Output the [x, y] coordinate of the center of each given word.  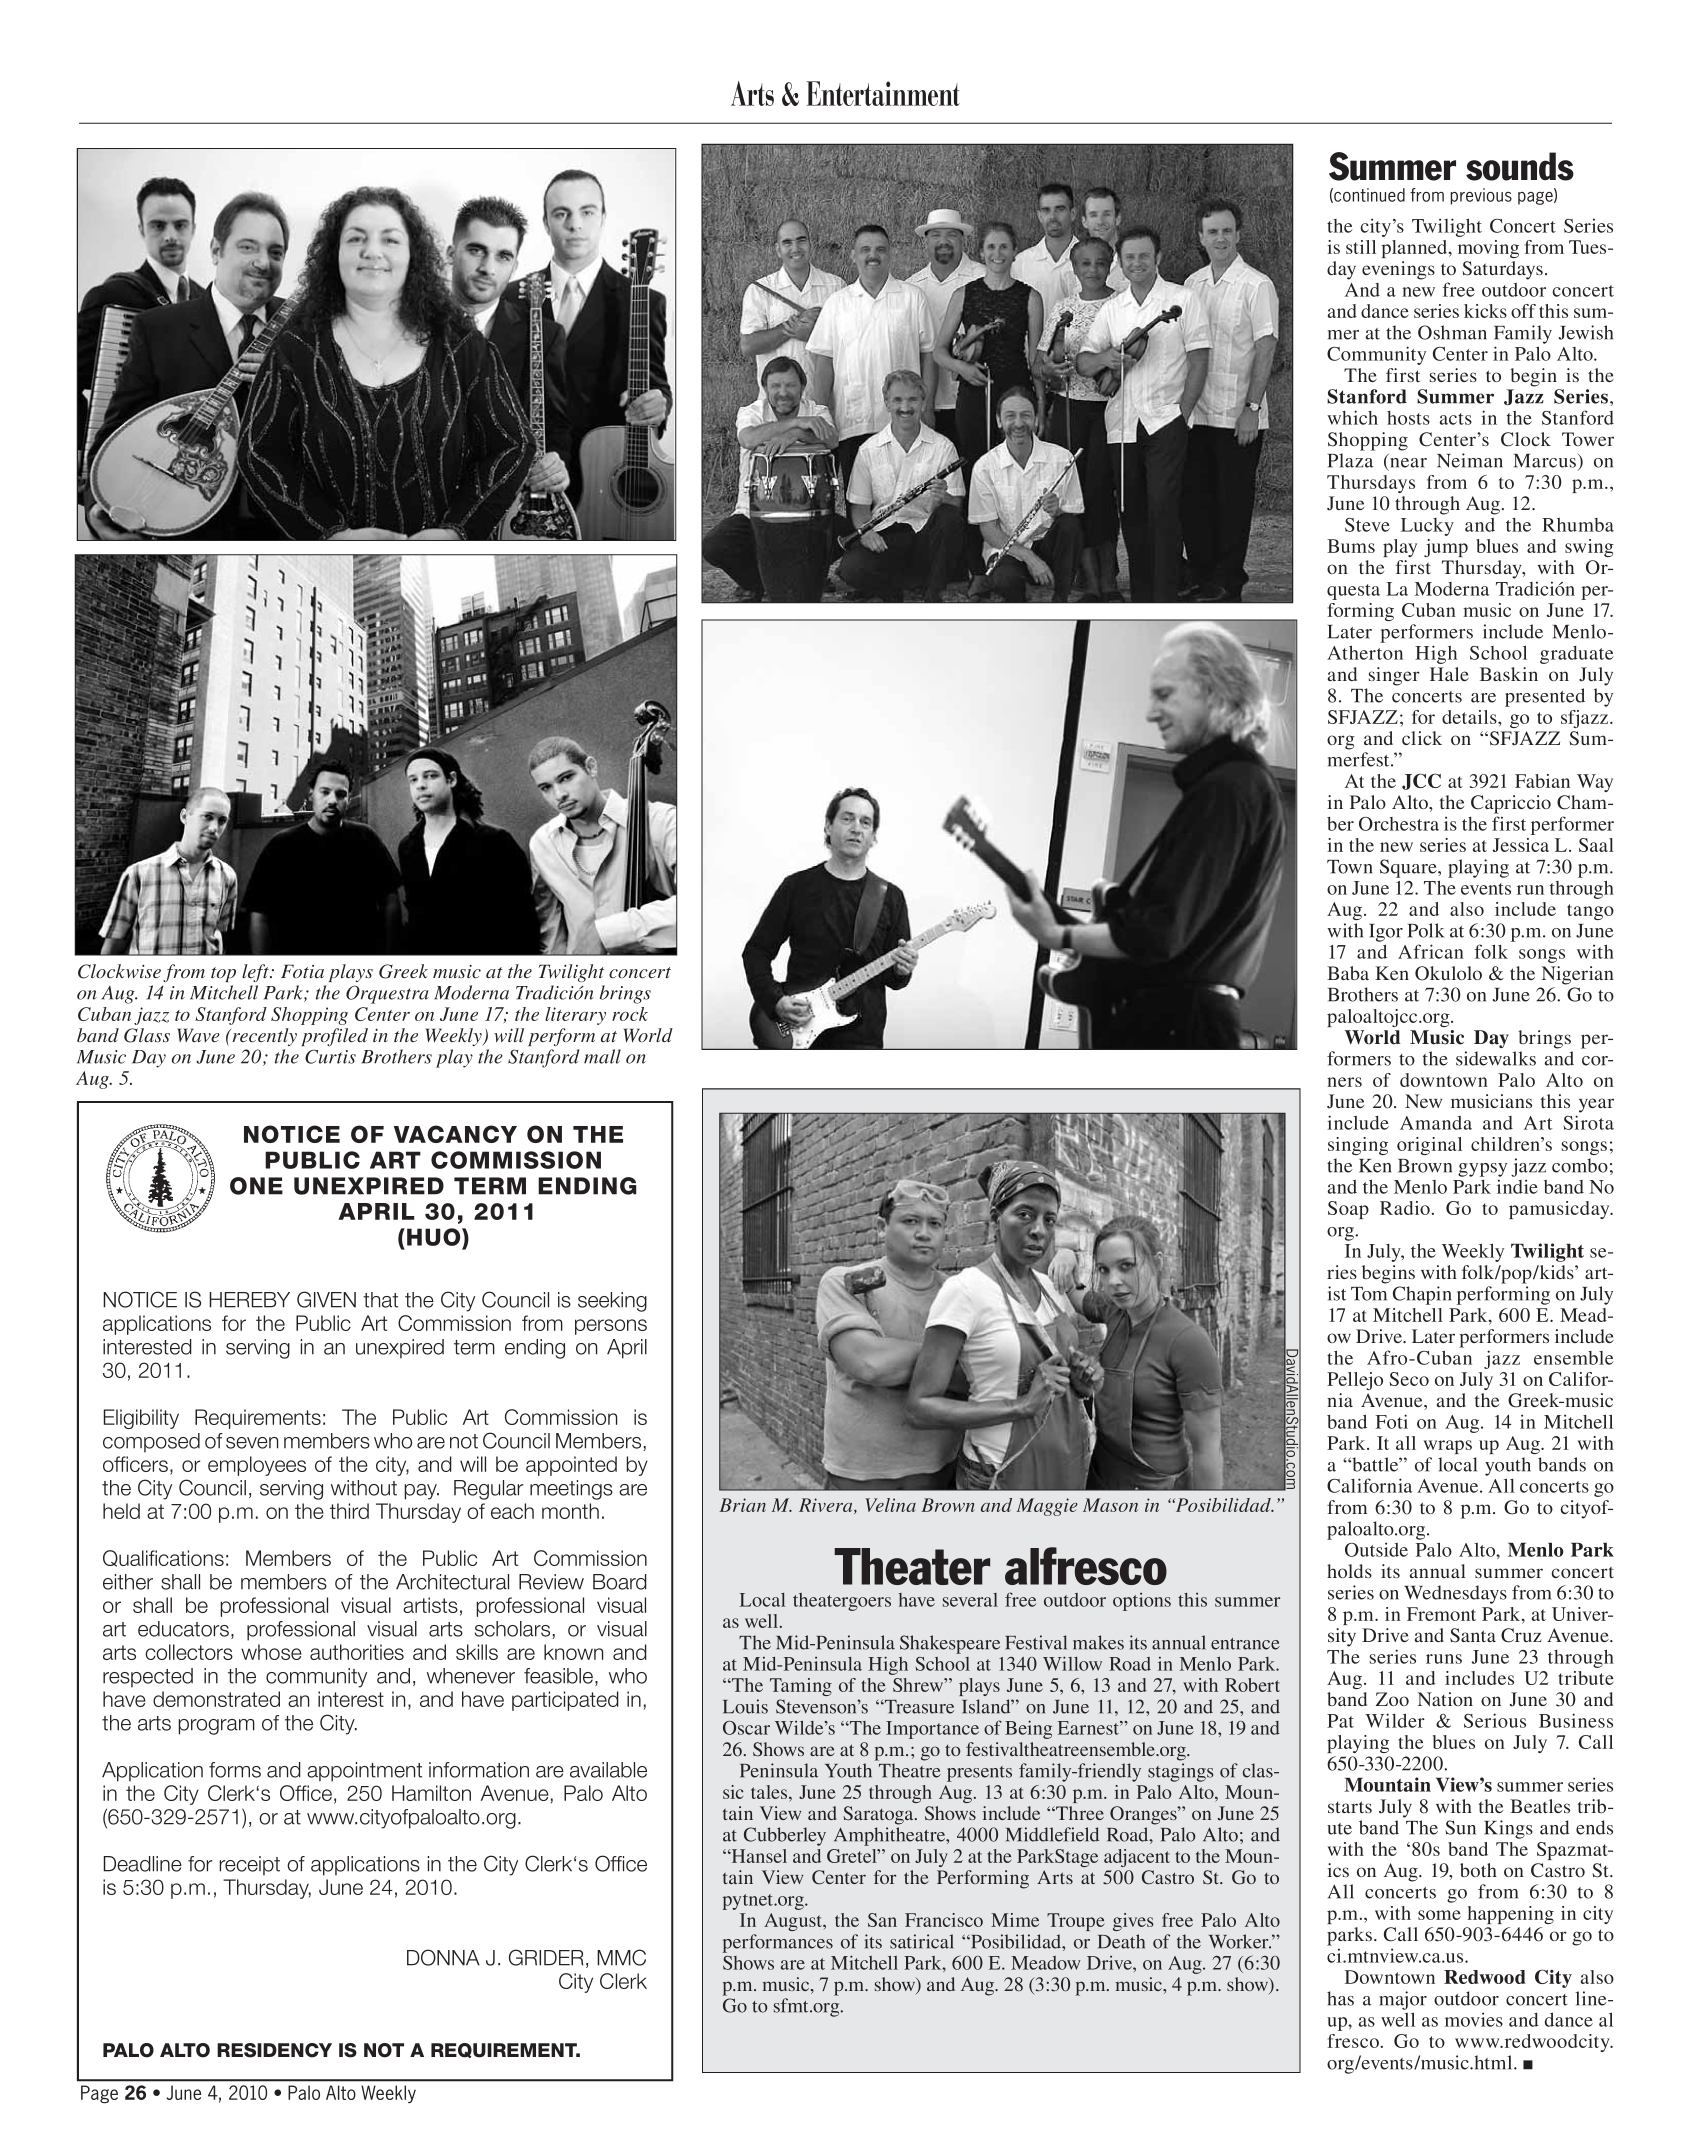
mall [602, 1056]
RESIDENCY [274, 2050]
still [1361, 247]
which [1352, 417]
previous [1481, 196]
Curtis [330, 1056]
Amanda [1436, 1123]
